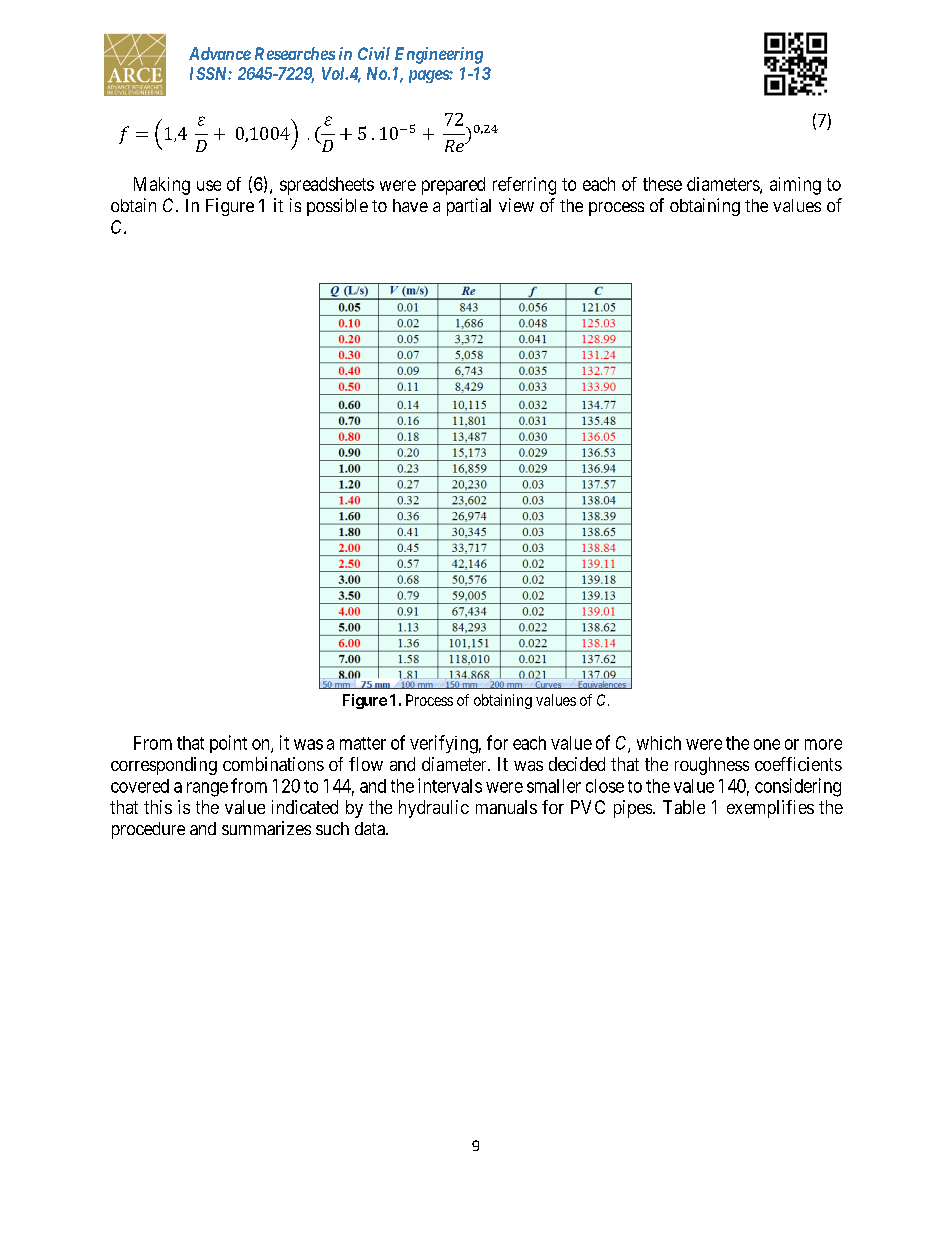 The image size is (952, 1233). I want to click on these, so click(662, 184).
